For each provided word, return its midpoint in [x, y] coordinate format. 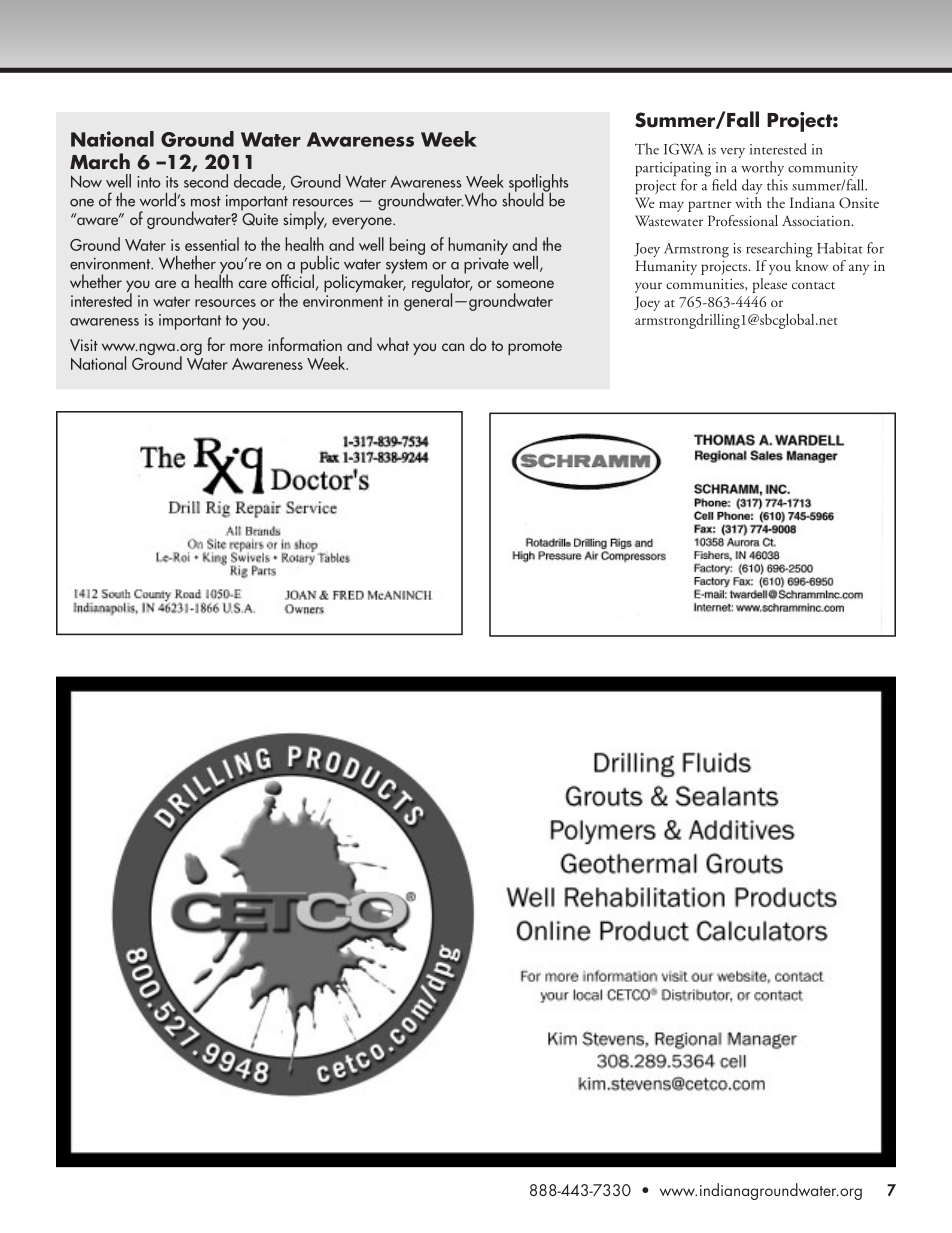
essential [212, 244]
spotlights [538, 184]
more [246, 347]
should [524, 198]
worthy [762, 168]
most [206, 201]
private [486, 266]
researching [779, 250]
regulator [442, 283]
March [100, 161]
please [769, 285]
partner [710, 206]
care [252, 284]
